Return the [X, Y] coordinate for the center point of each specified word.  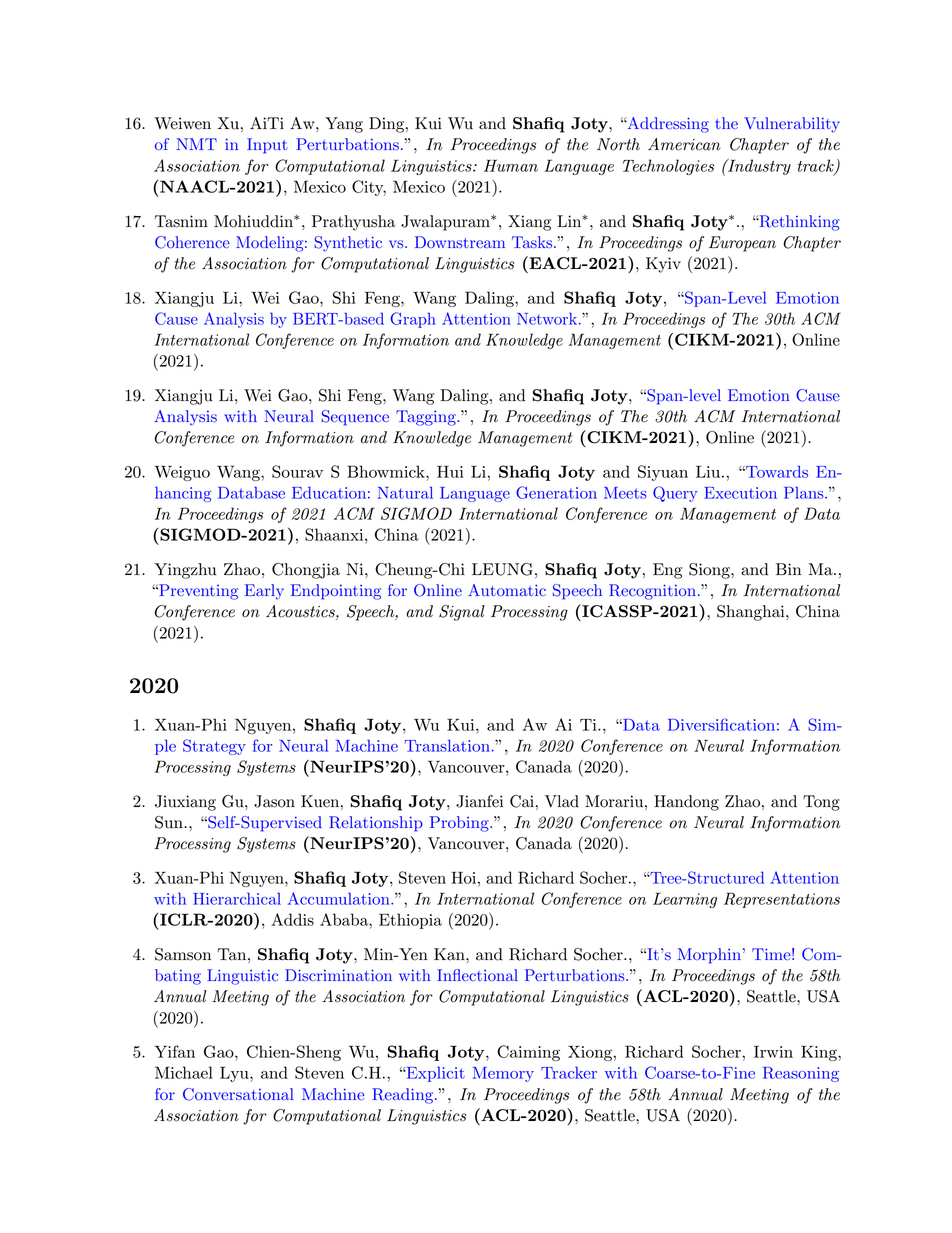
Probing [460, 824]
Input [267, 146]
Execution [740, 493]
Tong [821, 803]
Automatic [507, 590]
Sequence [355, 418]
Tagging [427, 418]
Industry [758, 167]
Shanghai [752, 613]
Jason [274, 801]
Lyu [235, 1074]
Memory [503, 1074]
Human [511, 165]
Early [264, 592]
